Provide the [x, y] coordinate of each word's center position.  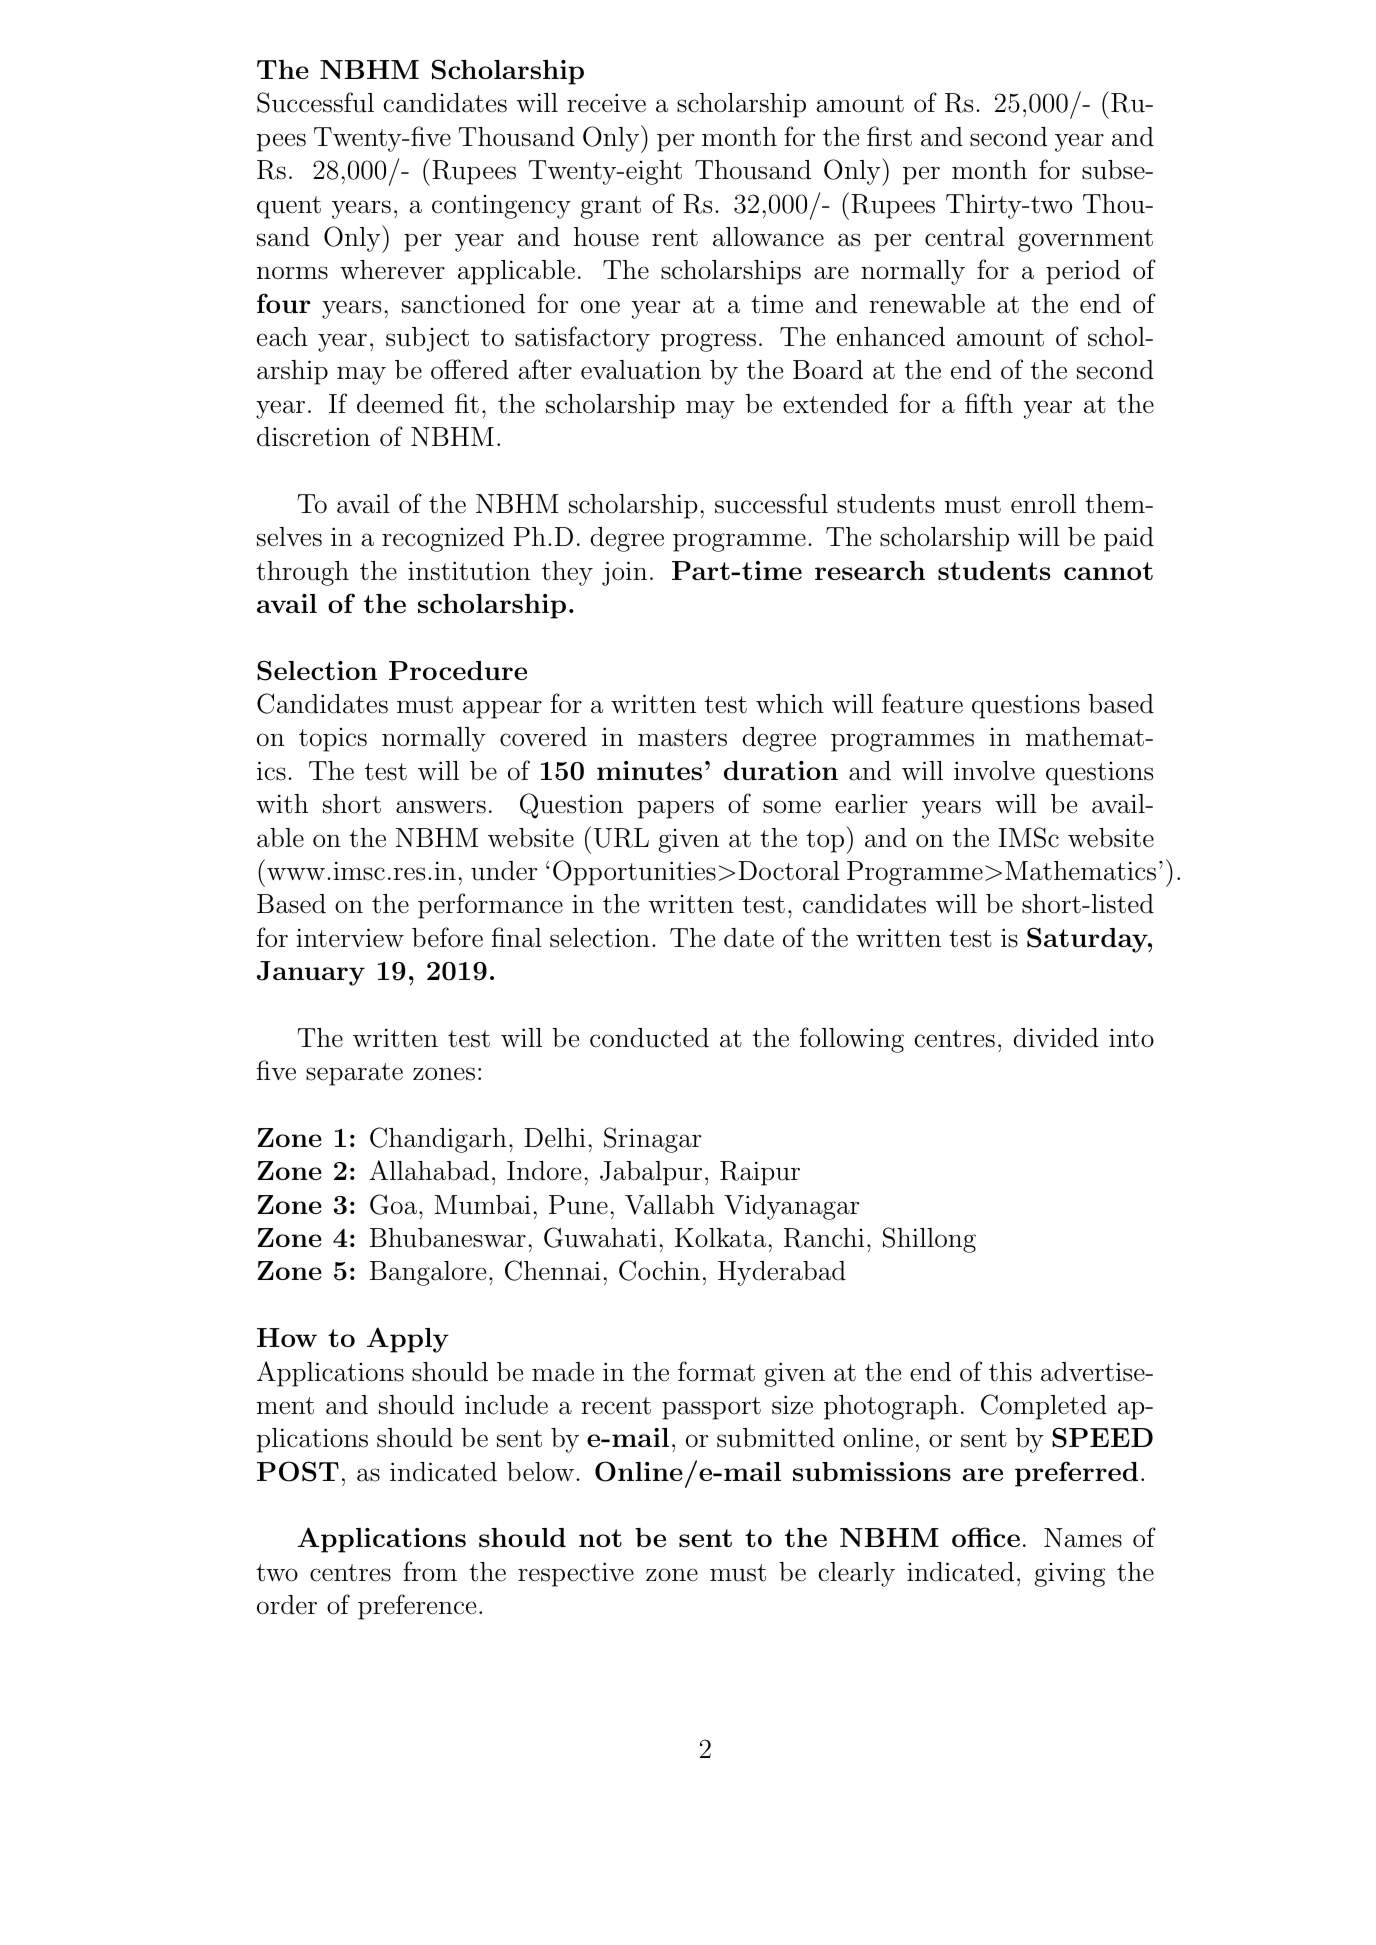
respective [576, 1574]
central [965, 237]
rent [675, 238]
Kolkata [720, 1238]
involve [994, 771]
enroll [1043, 504]
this [1010, 1372]
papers [675, 809]
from [430, 1571]
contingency [501, 207]
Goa [393, 1204]
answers [441, 807]
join [624, 573]
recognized [443, 539]
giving [1070, 1574]
